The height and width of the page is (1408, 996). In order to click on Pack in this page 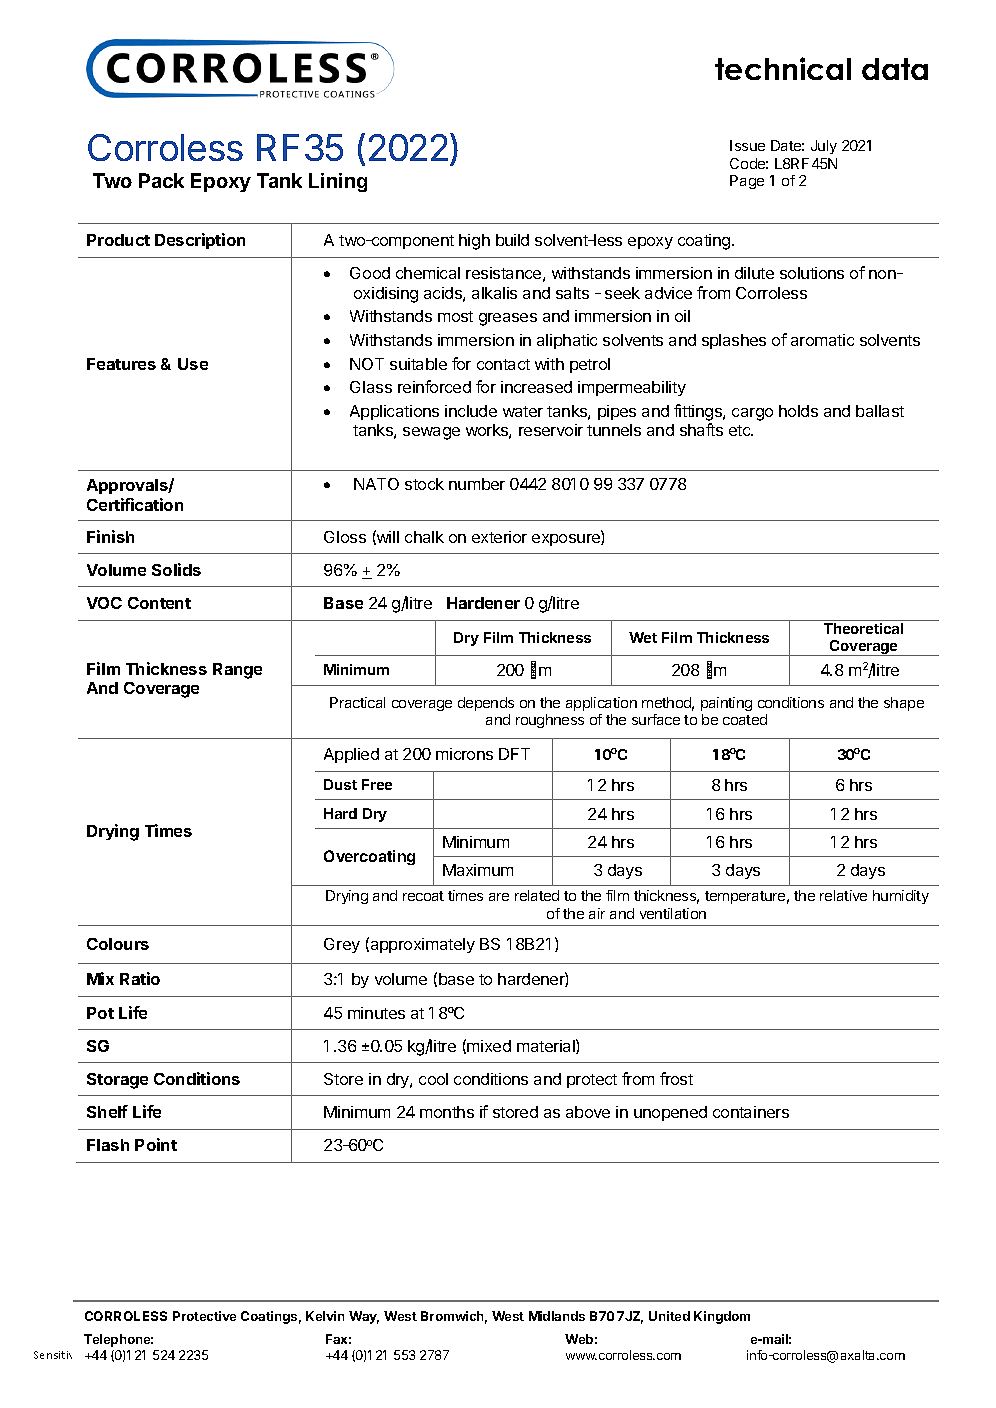, I will do `click(161, 180)`.
